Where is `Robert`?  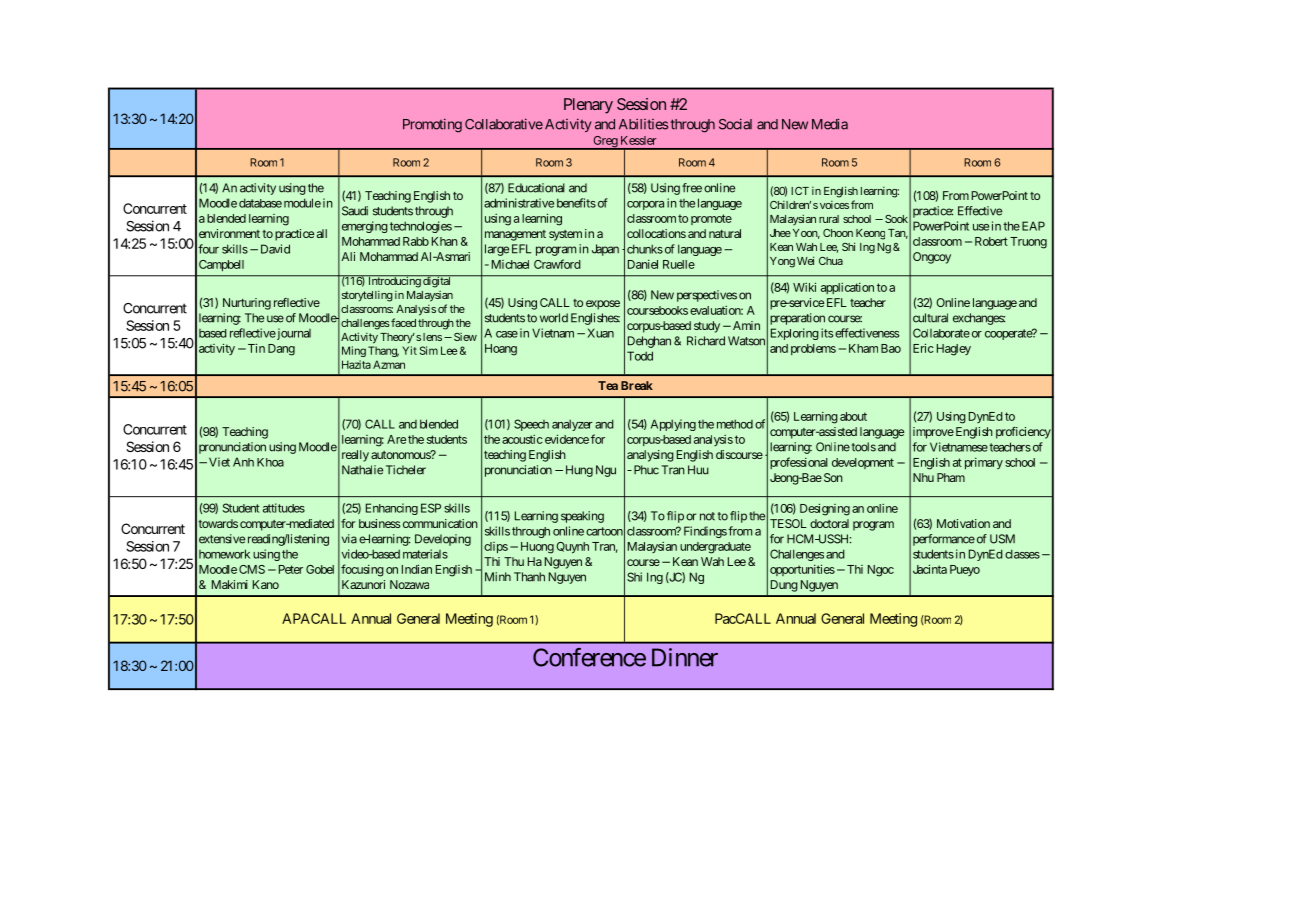
Robert is located at coordinates (991, 241).
